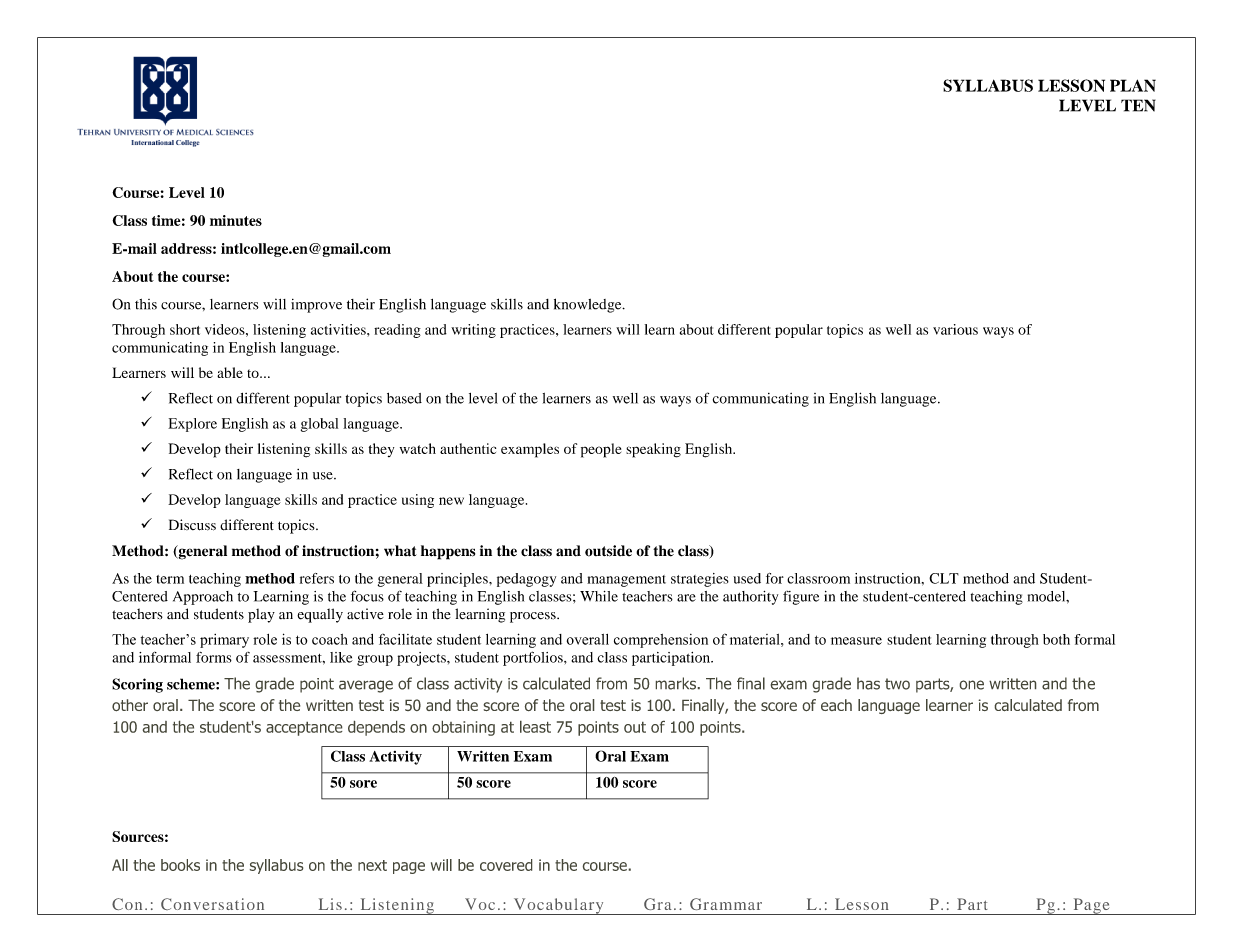  What do you see at coordinates (214, 657) in the screenshot?
I see `forms` at bounding box center [214, 657].
